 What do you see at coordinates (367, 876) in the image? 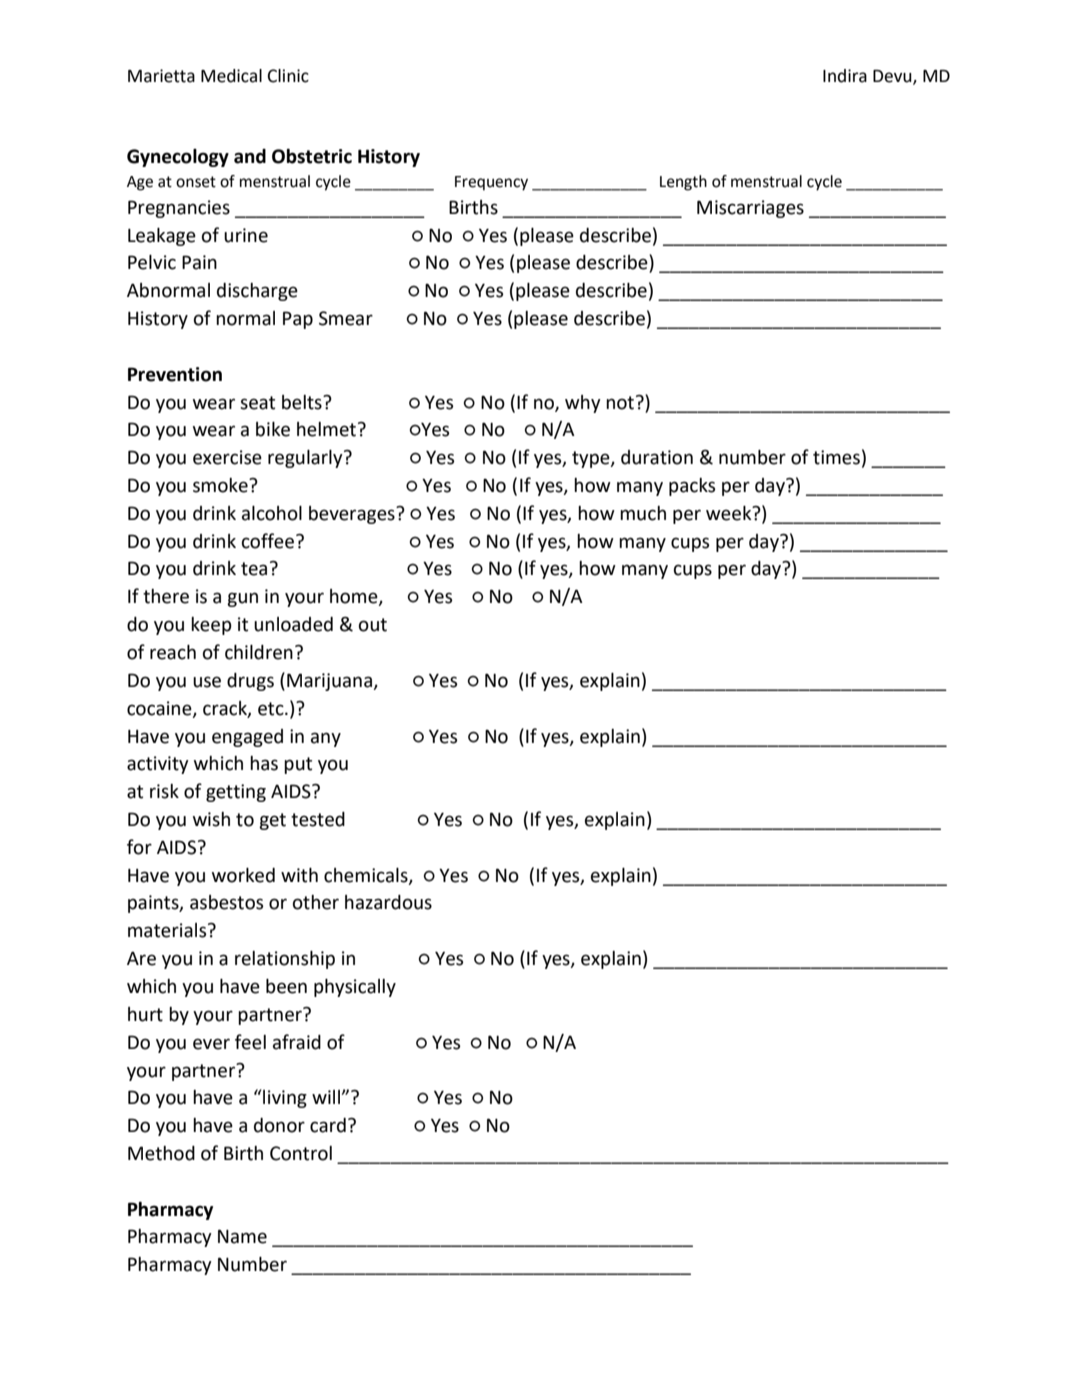
I see `chemicals` at bounding box center [367, 876].
